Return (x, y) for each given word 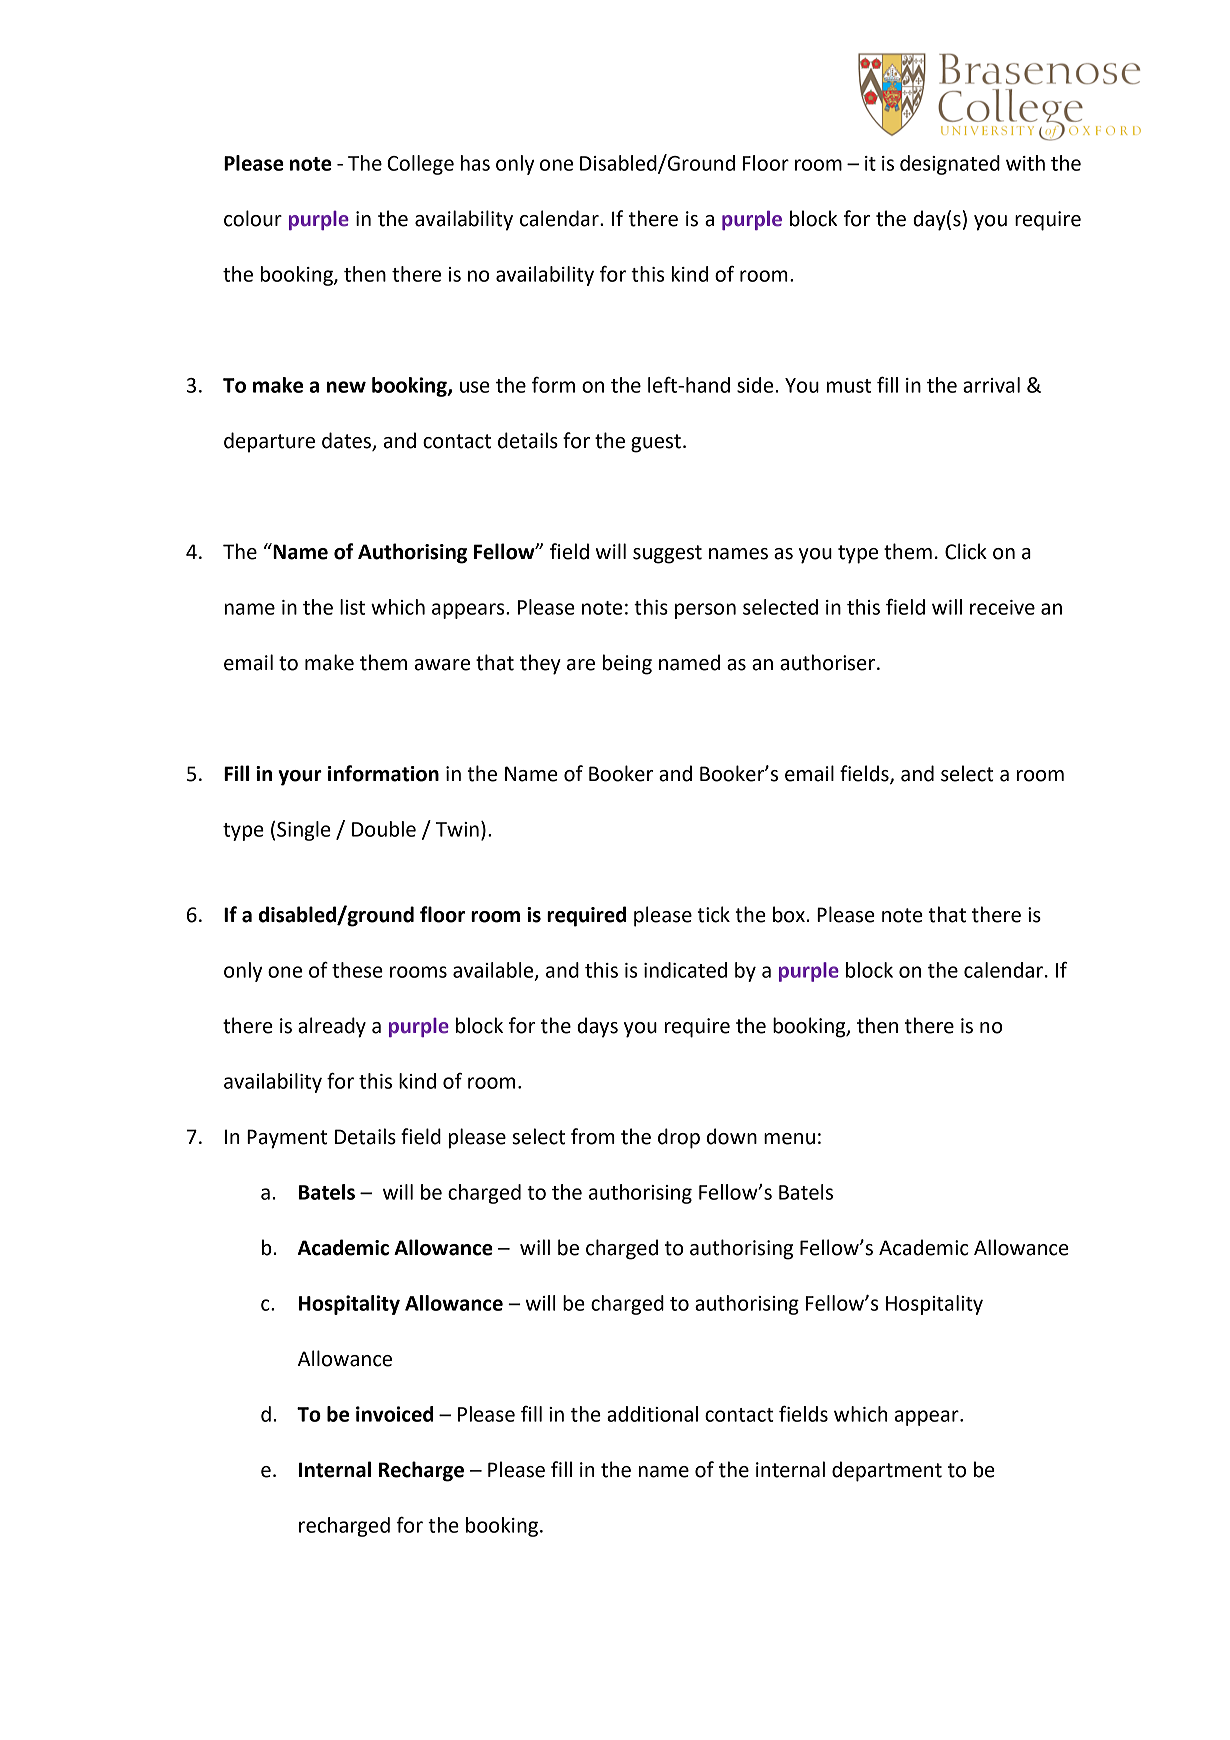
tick (713, 914)
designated (950, 165)
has (475, 163)
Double (384, 829)
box (789, 914)
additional (652, 1414)
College (420, 165)
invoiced (394, 1414)
